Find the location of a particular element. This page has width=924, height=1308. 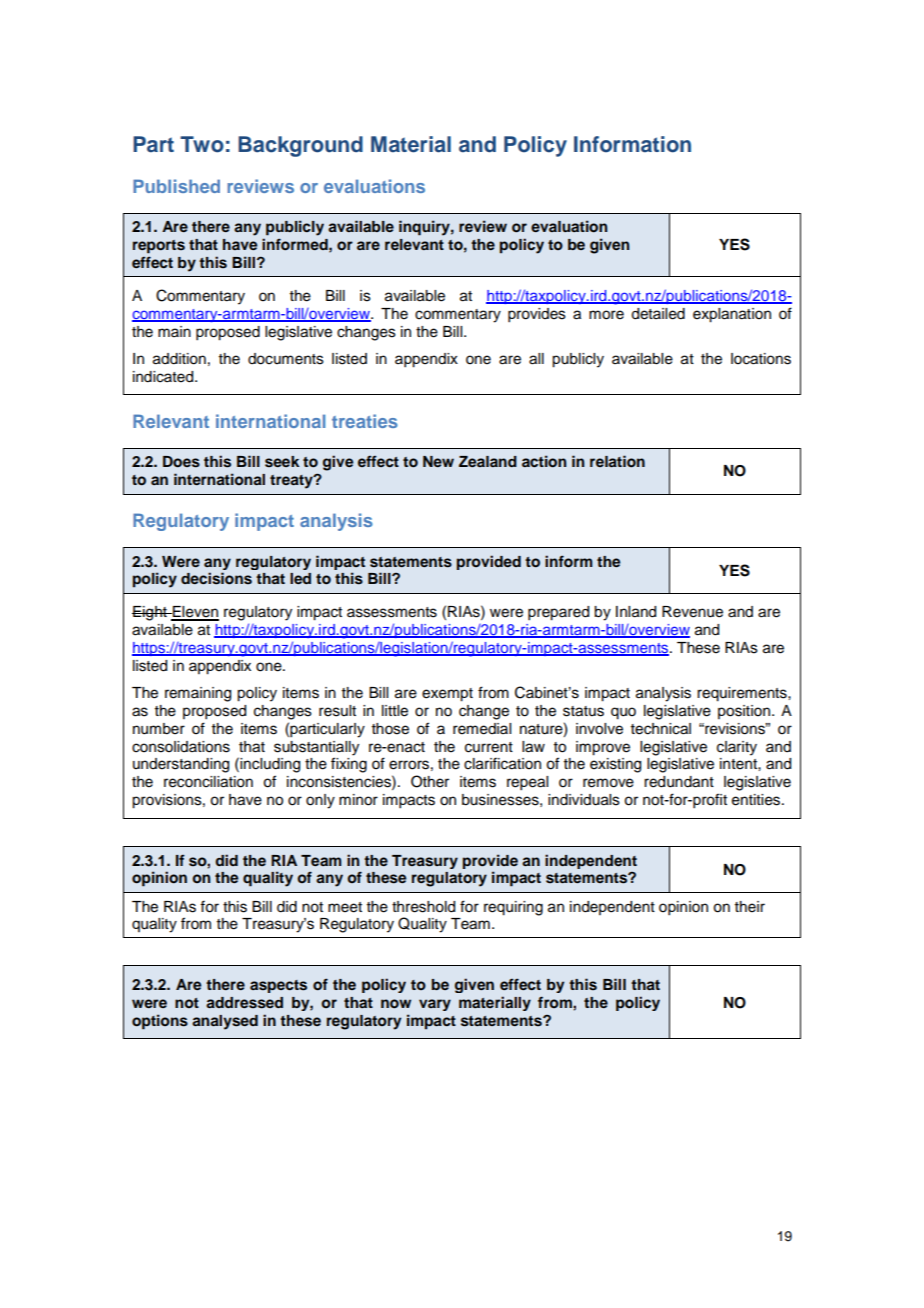

locations is located at coordinates (761, 359).
